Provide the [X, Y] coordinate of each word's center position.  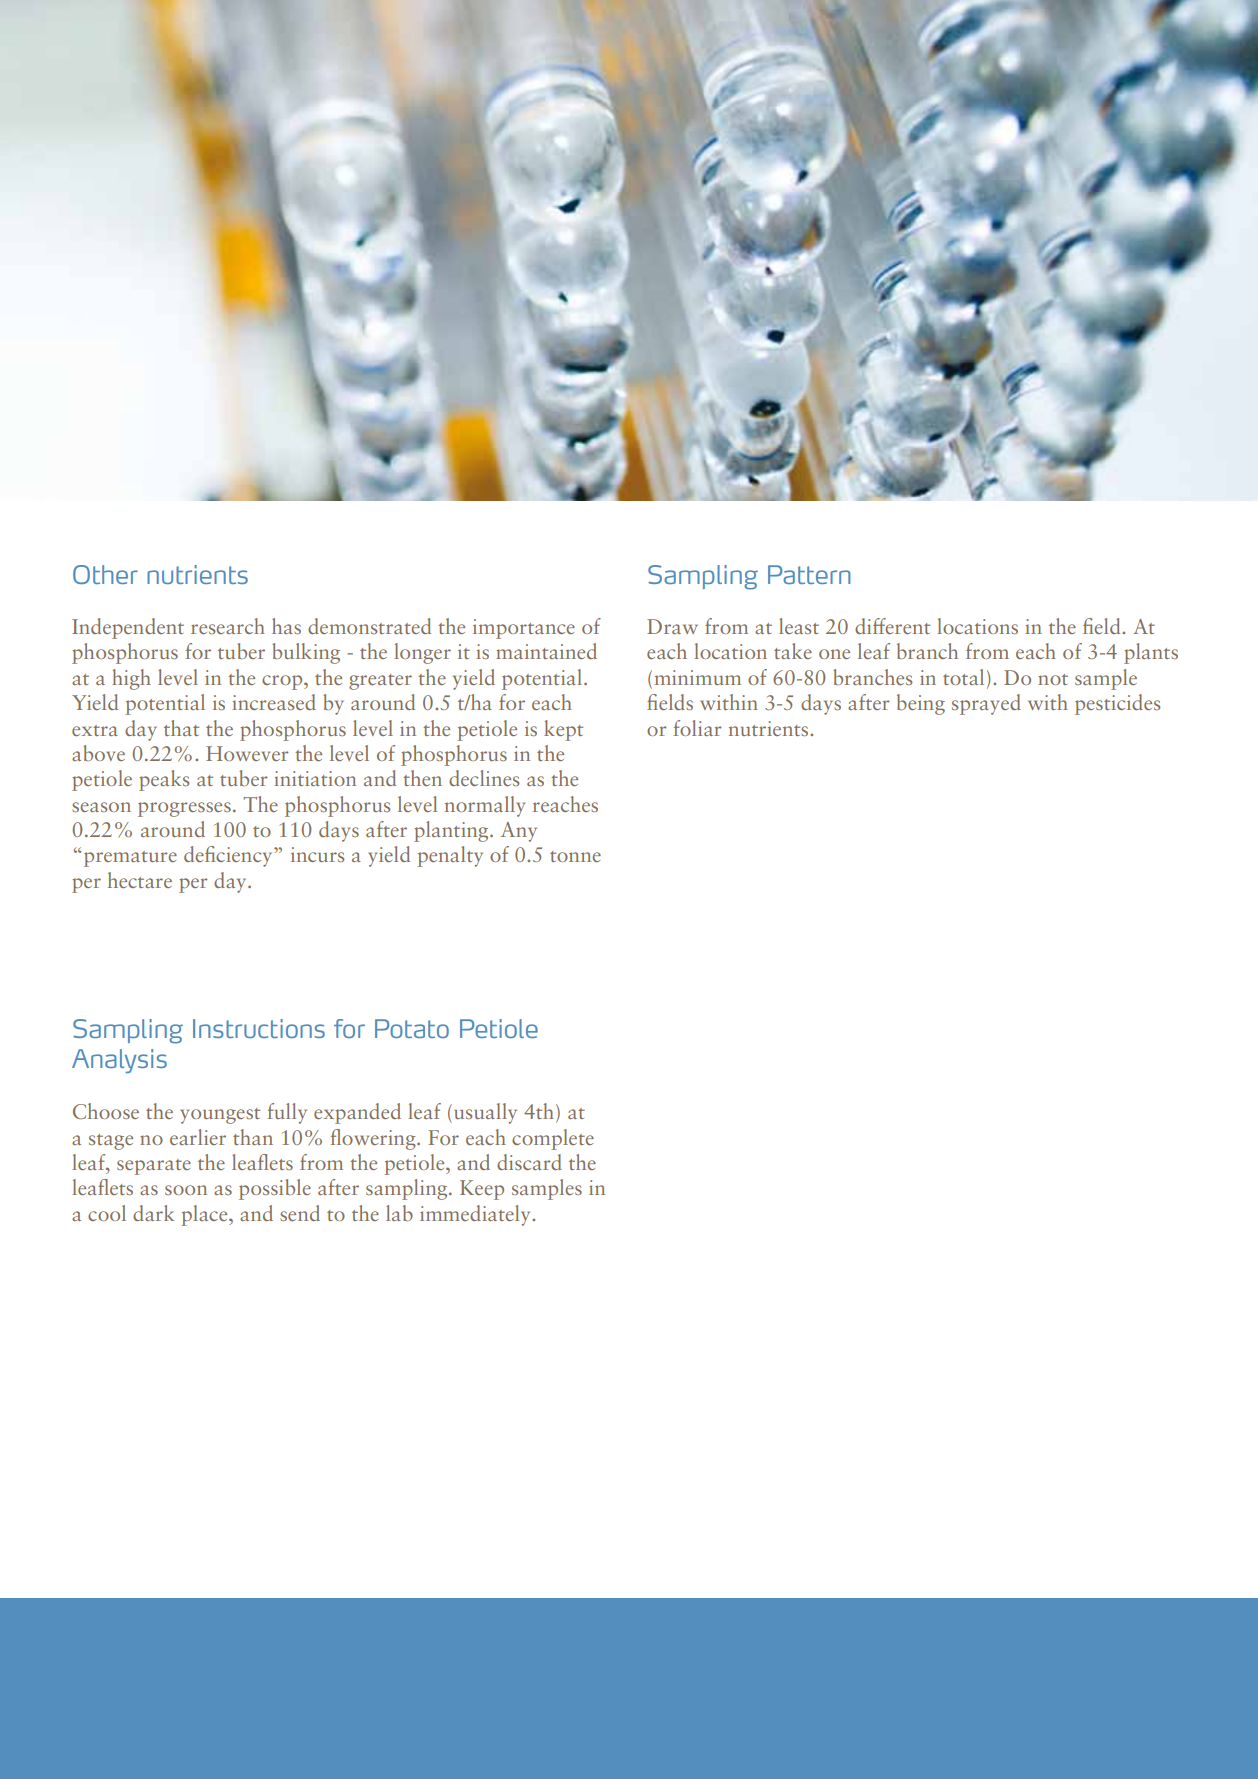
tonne [575, 856]
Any [519, 832]
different [892, 626]
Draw [672, 626]
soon [186, 1190]
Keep [482, 1190]
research [228, 626]
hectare [140, 880]
